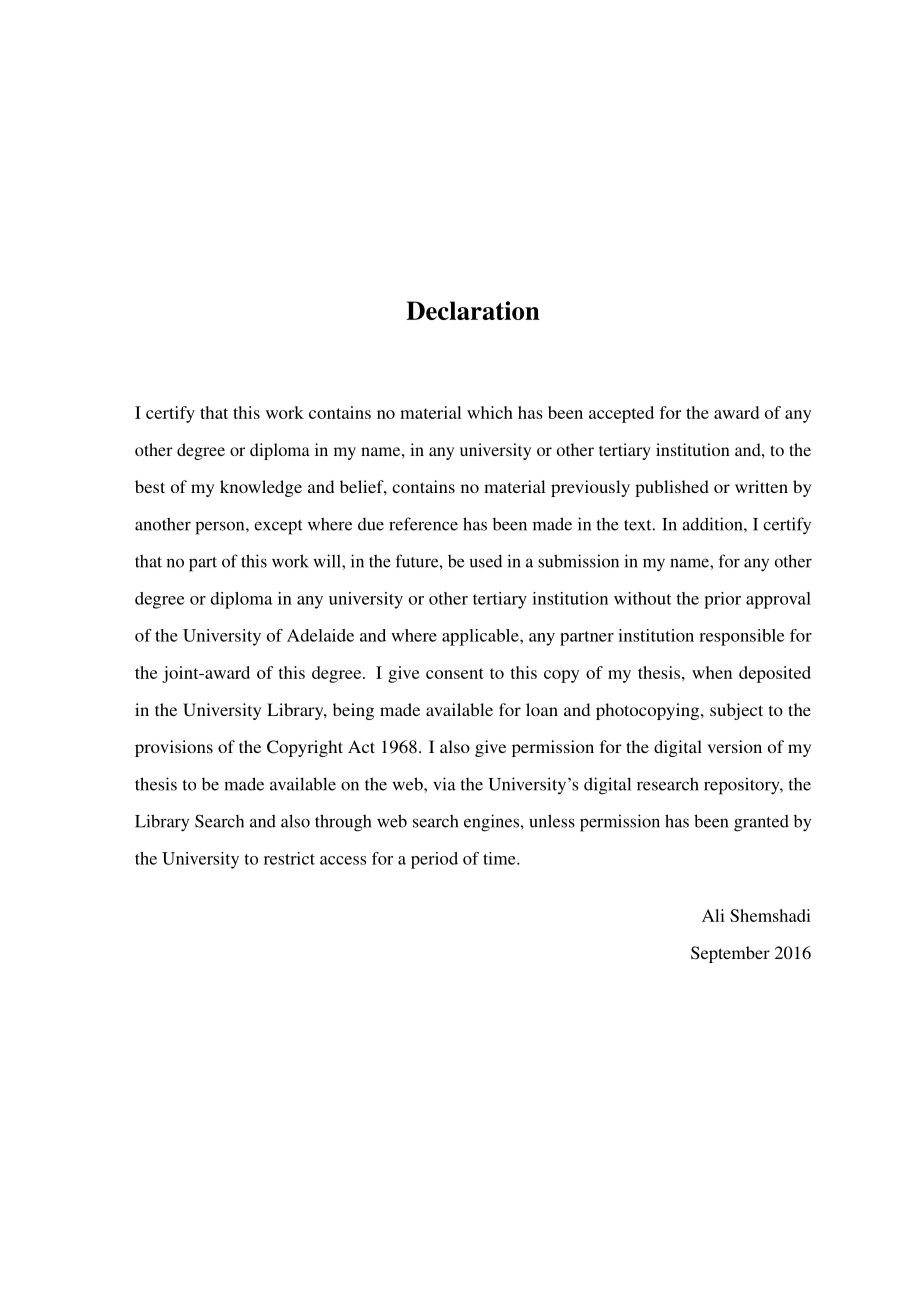  Describe the element at coordinates (473, 310) in the image. I see `Declaration` at that location.
